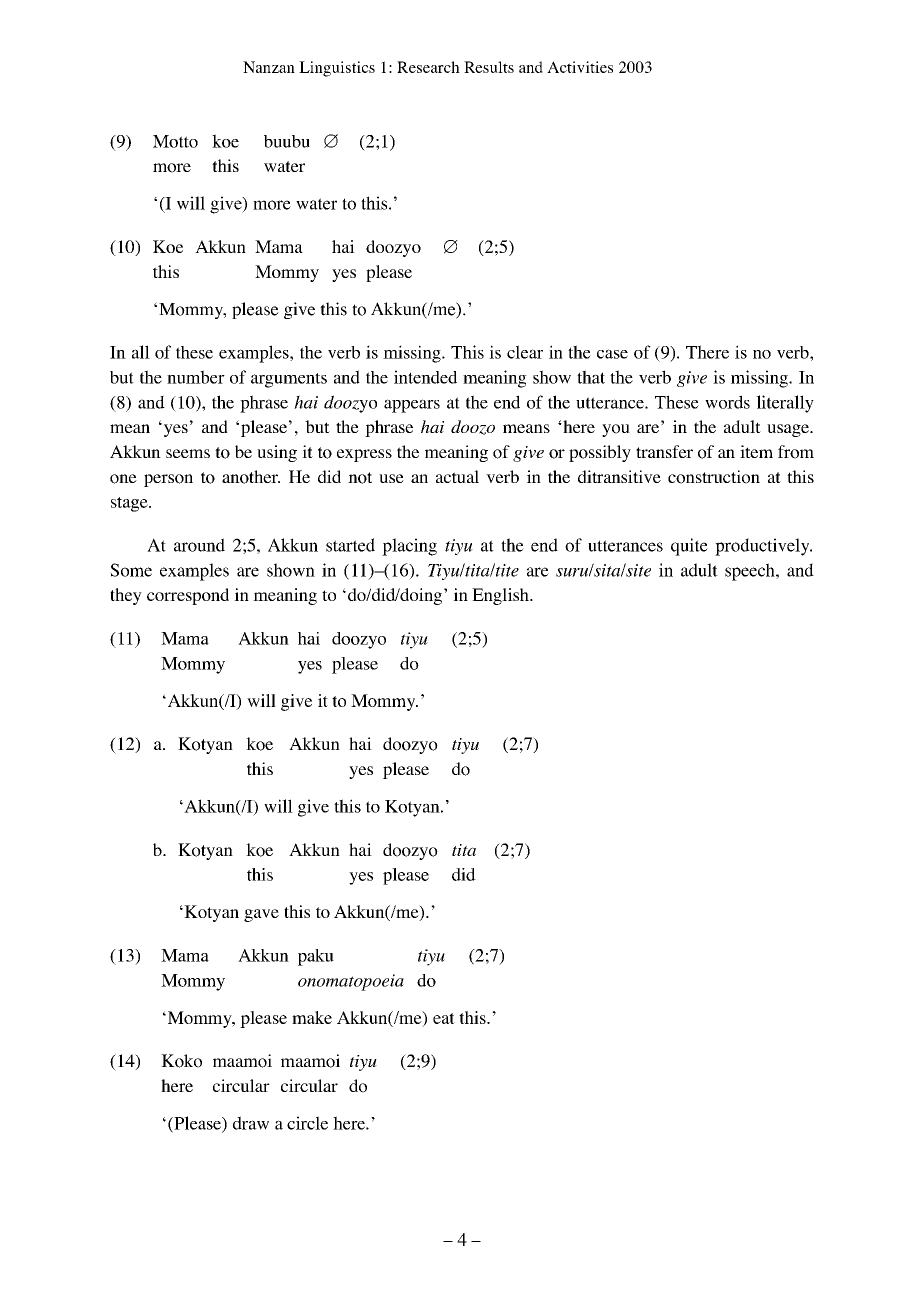 The width and height of the screenshot is (924, 1308). What do you see at coordinates (501, 596) in the screenshot?
I see `English` at bounding box center [501, 596].
